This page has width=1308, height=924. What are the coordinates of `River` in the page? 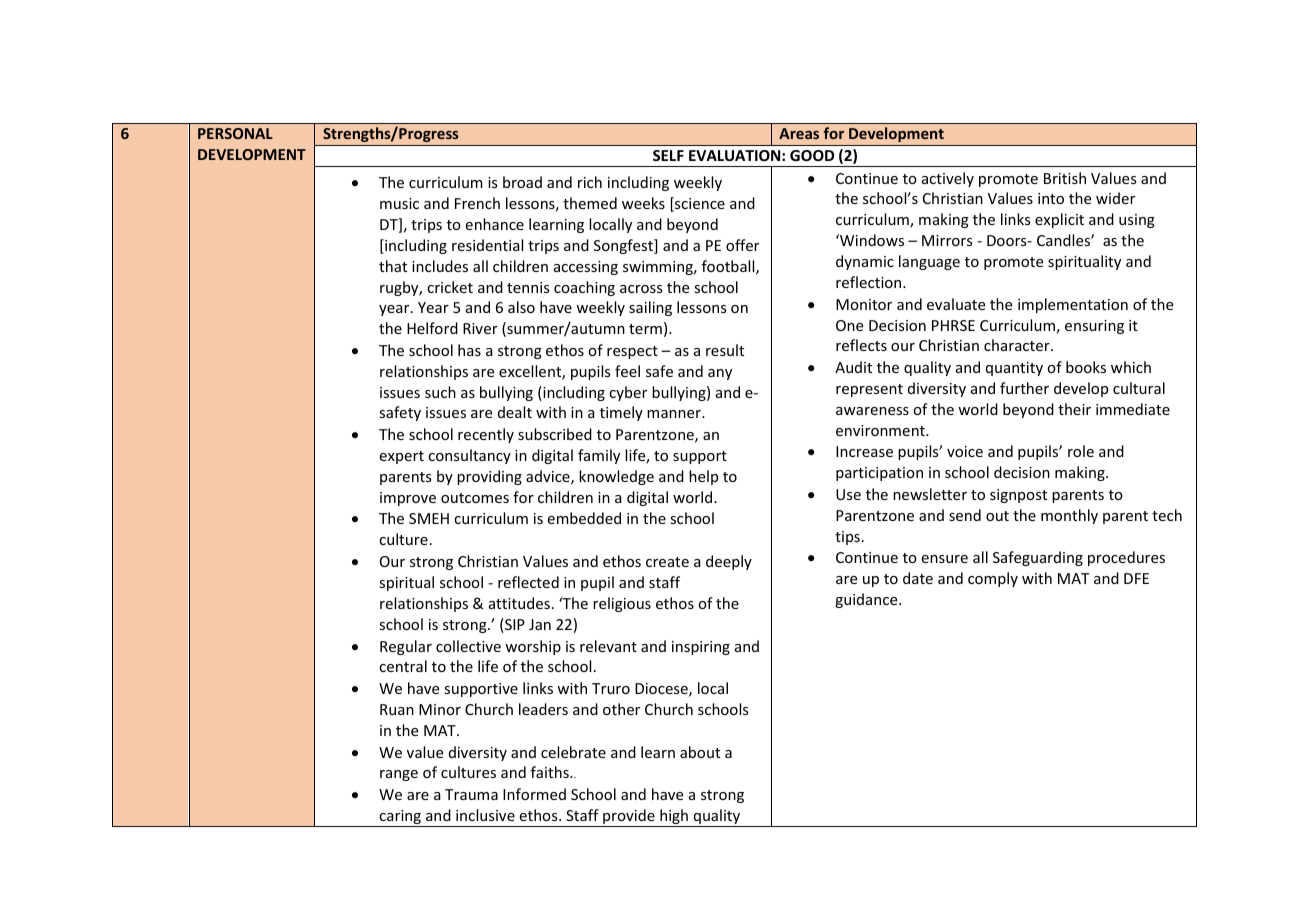 It's located at (480, 328).
